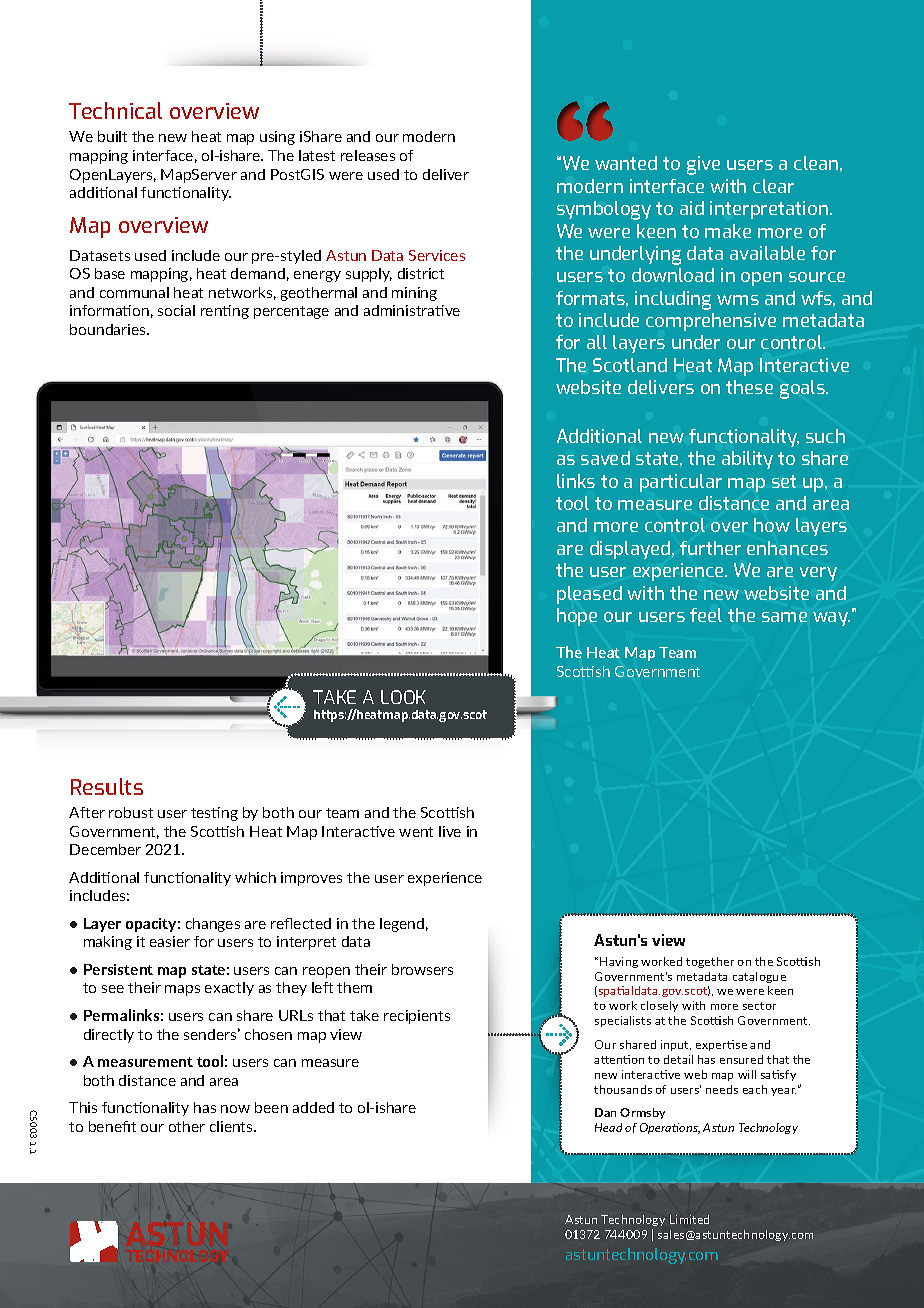  Describe the element at coordinates (368, 155) in the screenshot. I see `releases` at that location.
